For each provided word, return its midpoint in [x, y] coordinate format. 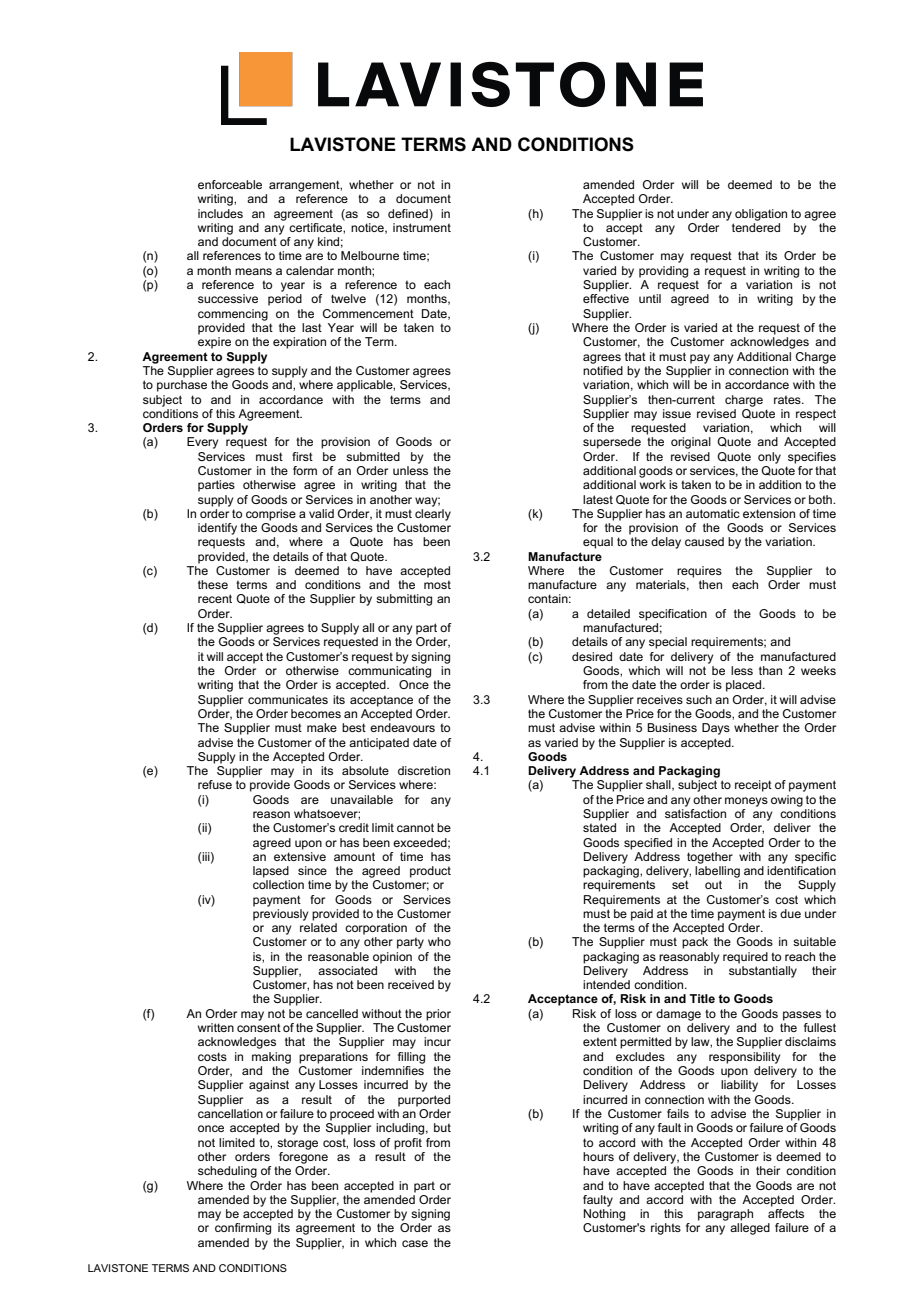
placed [745, 686]
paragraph [725, 1215]
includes [220, 213]
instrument [422, 227]
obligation [761, 215]
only [769, 458]
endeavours [402, 727]
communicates [288, 699]
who [439, 941]
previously [280, 915]
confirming [243, 1229]
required [745, 958]
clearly [433, 513]
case [415, 1243]
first [302, 456]
